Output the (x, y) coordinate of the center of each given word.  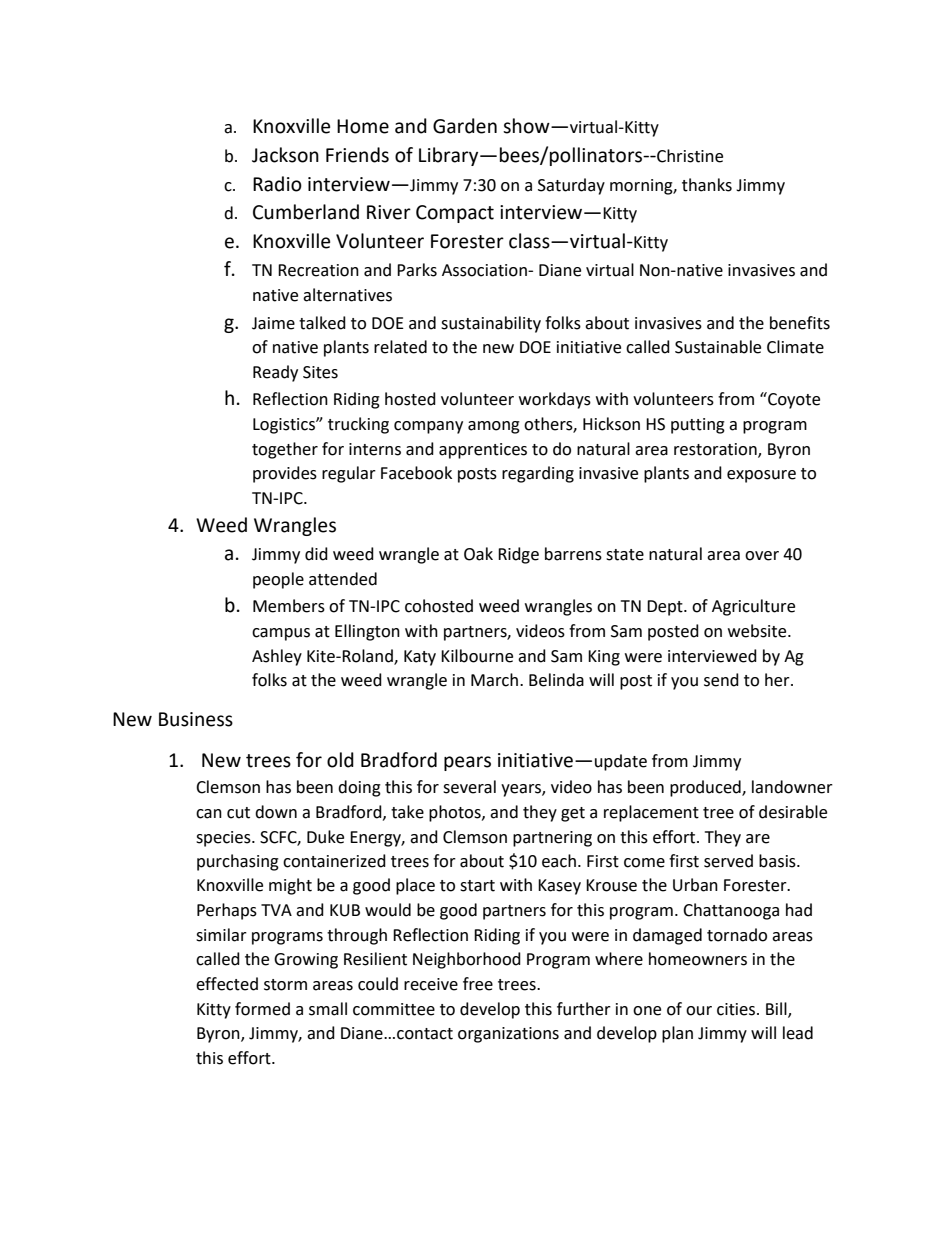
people (278, 580)
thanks (707, 185)
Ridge (518, 555)
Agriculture (753, 607)
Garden (465, 126)
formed (262, 1009)
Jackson (285, 155)
